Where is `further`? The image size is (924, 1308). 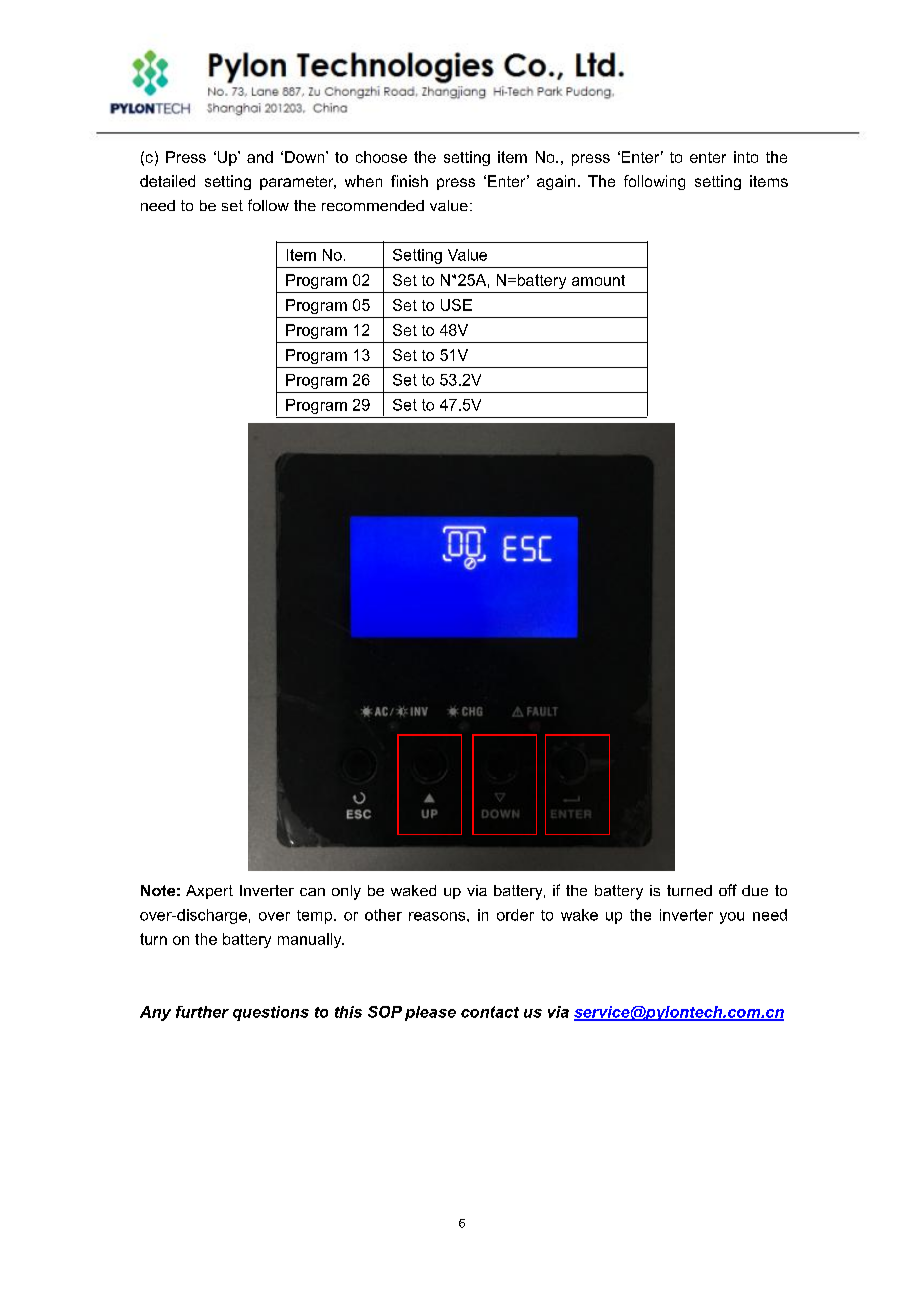 further is located at coordinates (202, 1012).
